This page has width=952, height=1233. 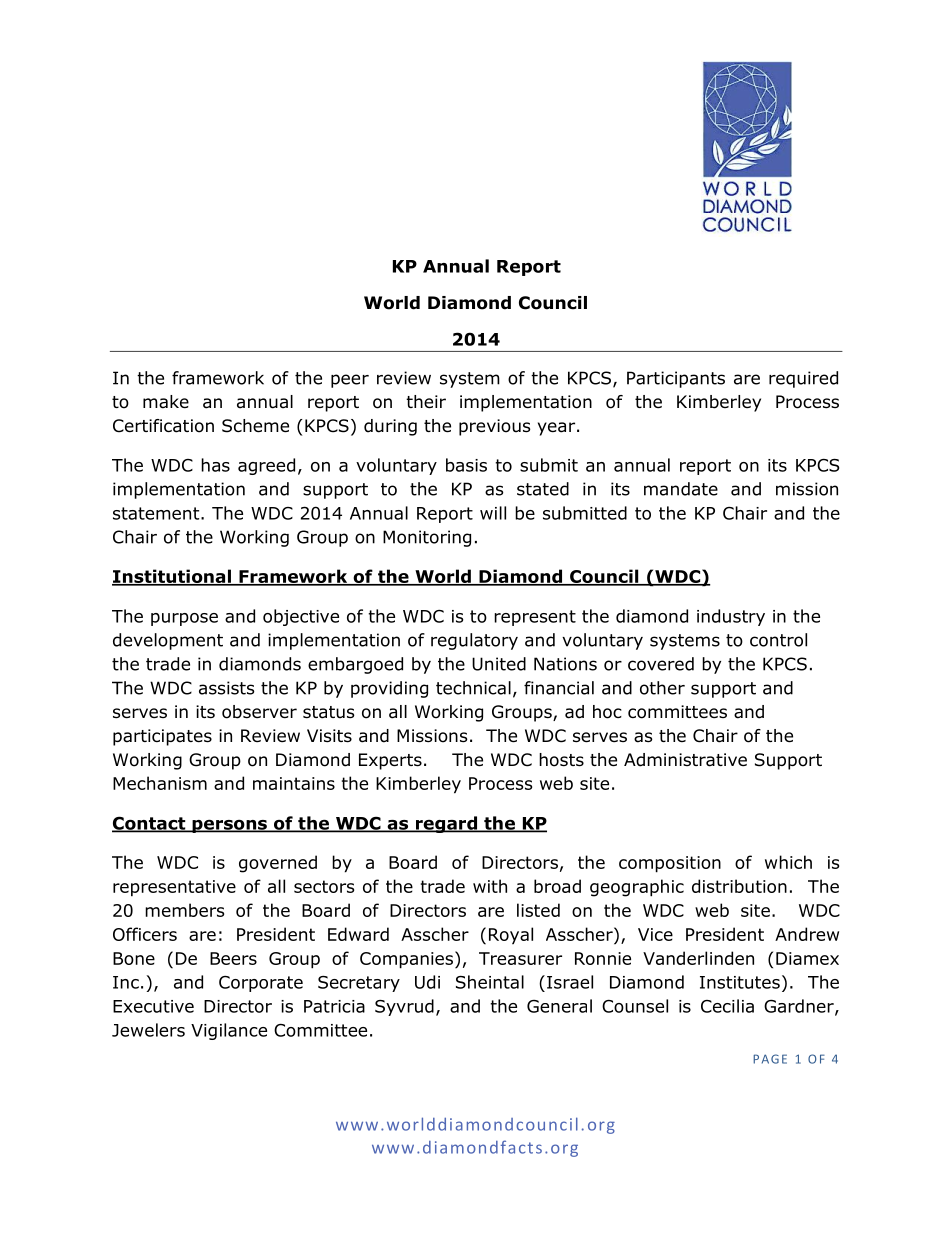 What do you see at coordinates (426, 402) in the page?
I see `their` at bounding box center [426, 402].
